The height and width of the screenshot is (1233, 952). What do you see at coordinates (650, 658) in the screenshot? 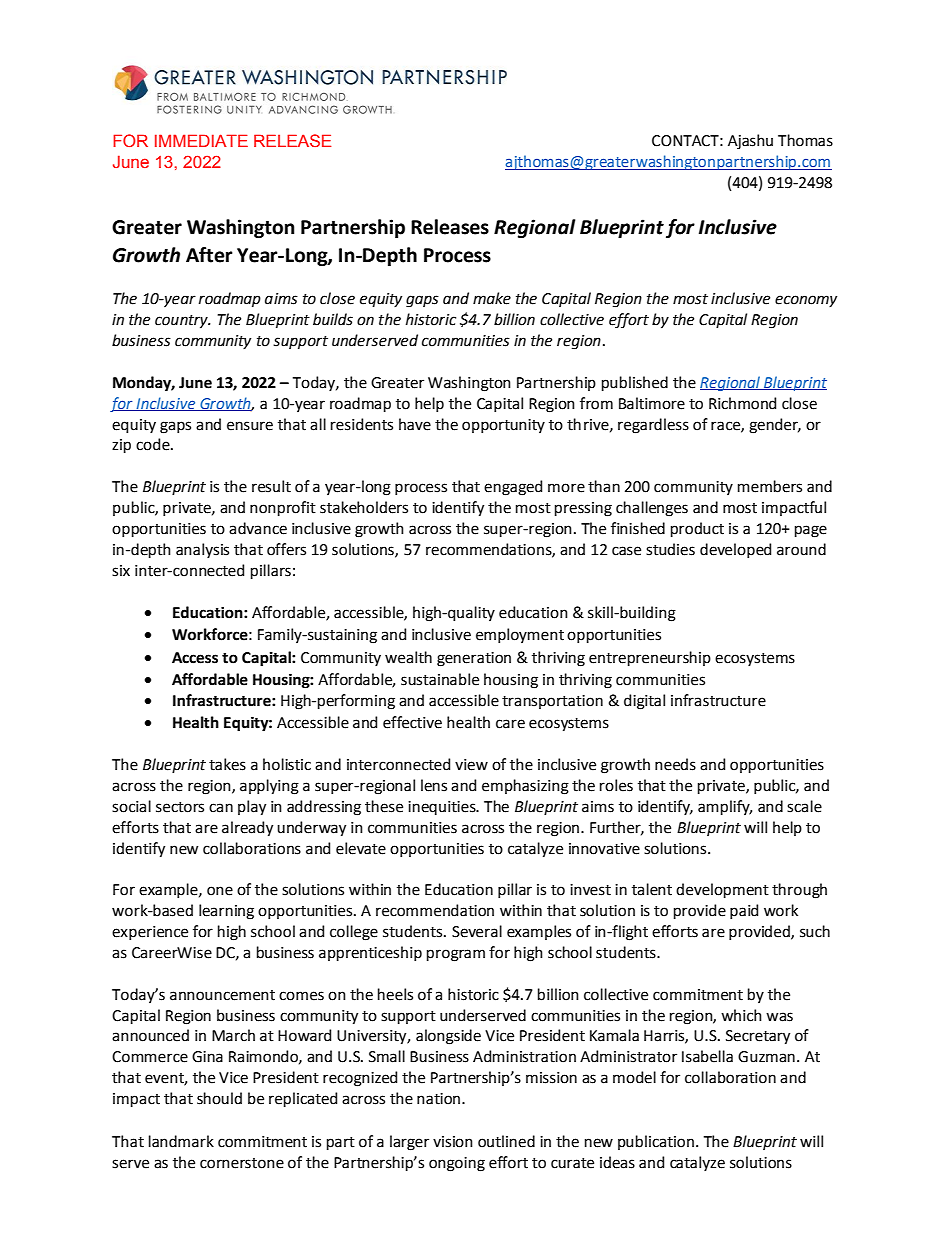
I see `entrepreneurship` at bounding box center [650, 658].
